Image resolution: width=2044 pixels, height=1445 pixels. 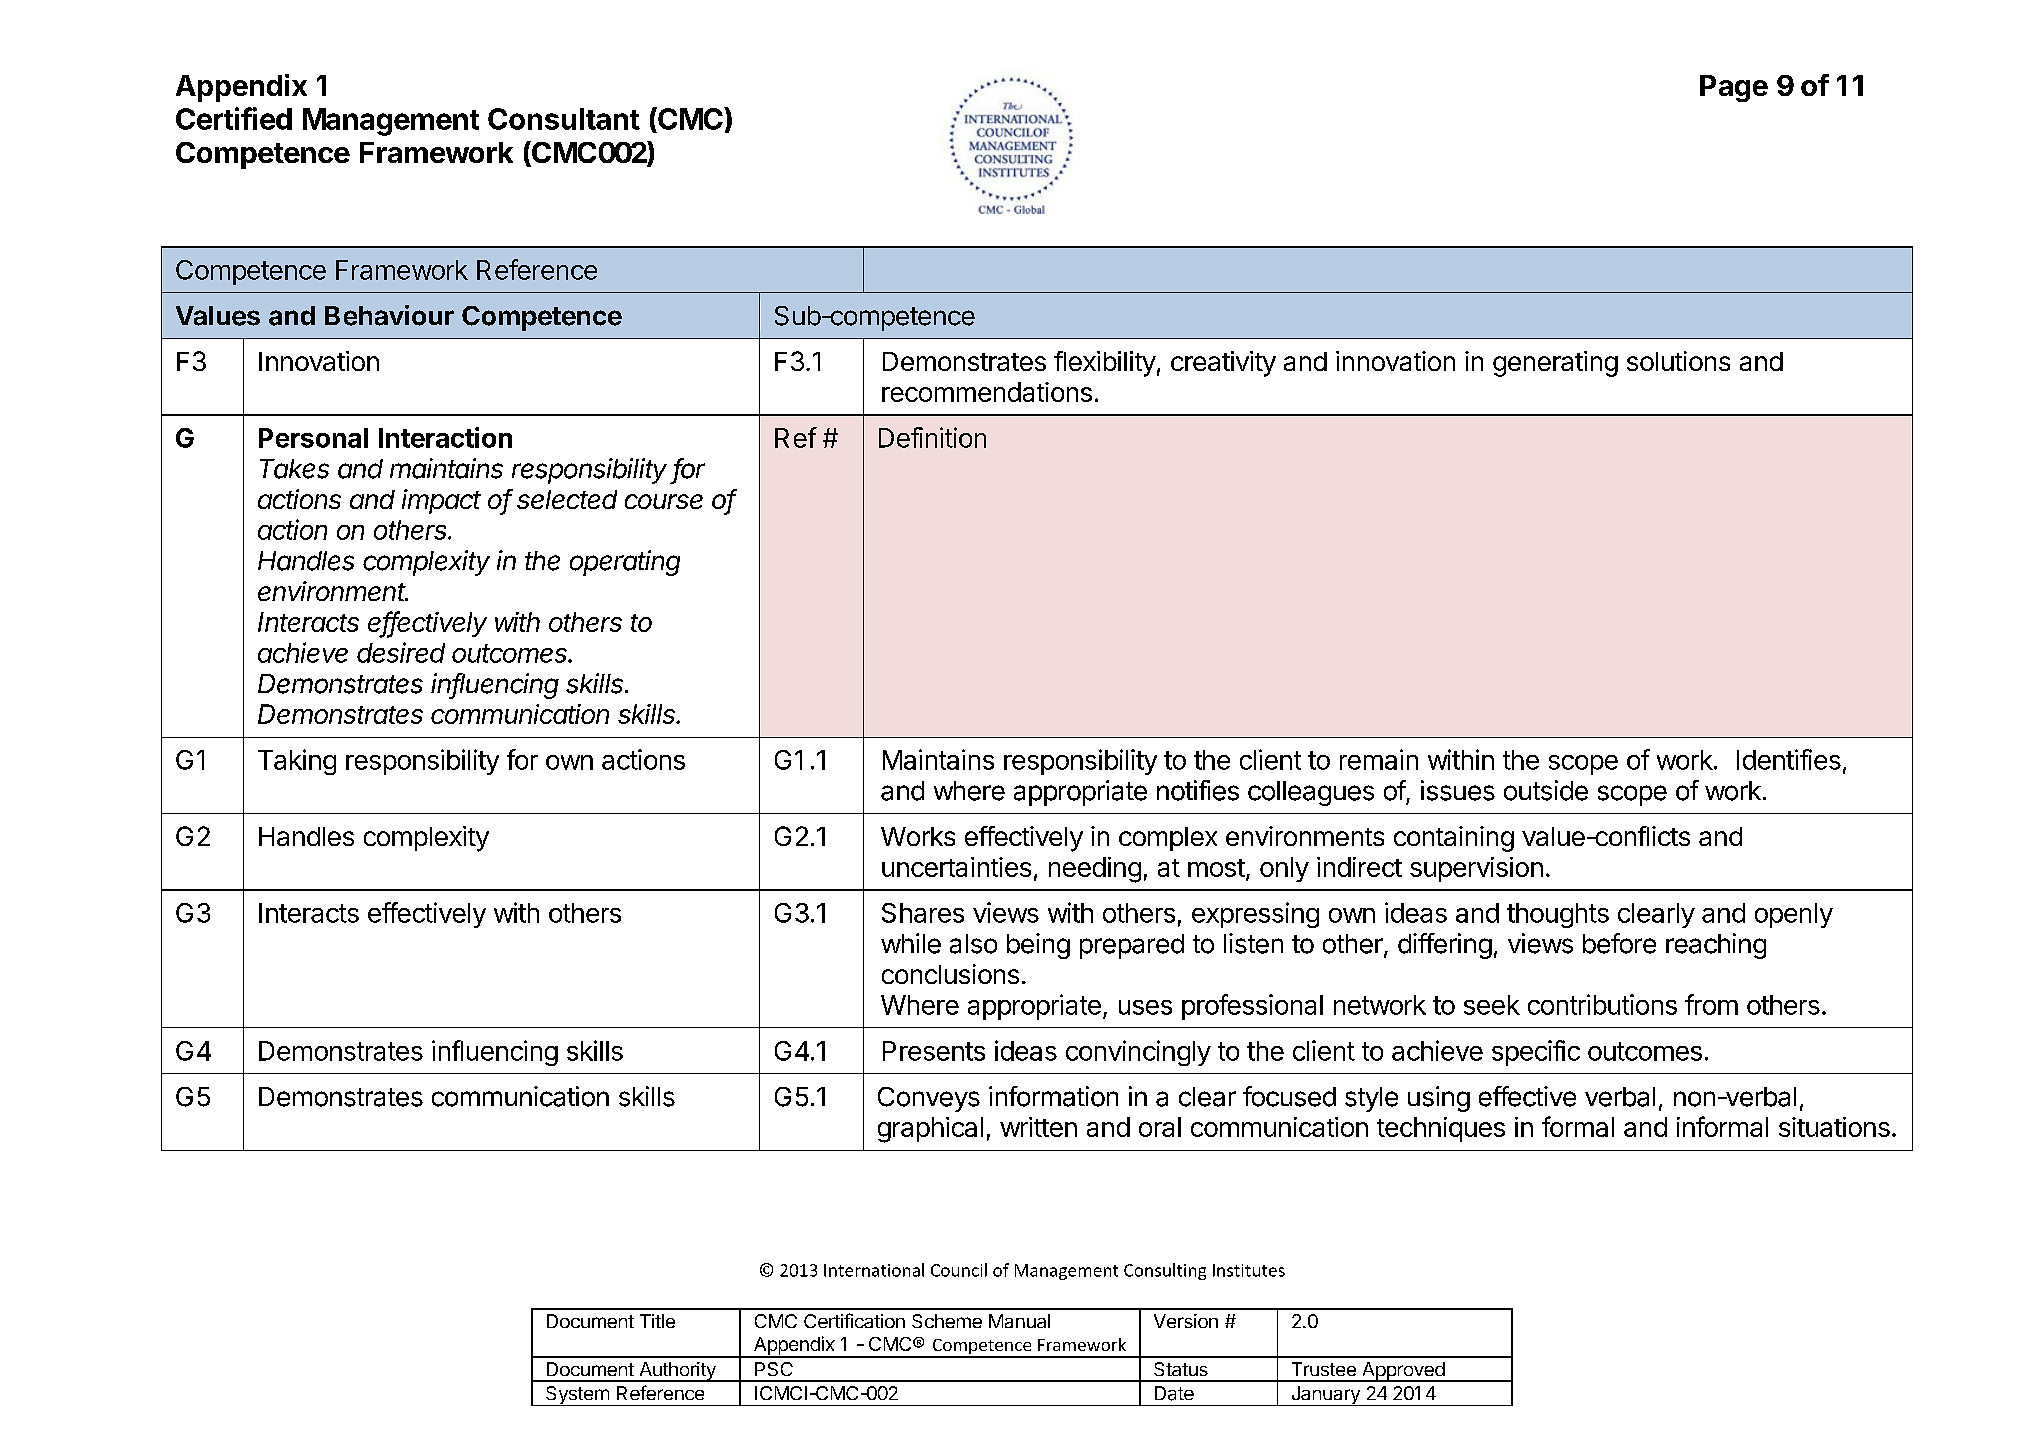 I want to click on specific, so click(x=1536, y=1053).
